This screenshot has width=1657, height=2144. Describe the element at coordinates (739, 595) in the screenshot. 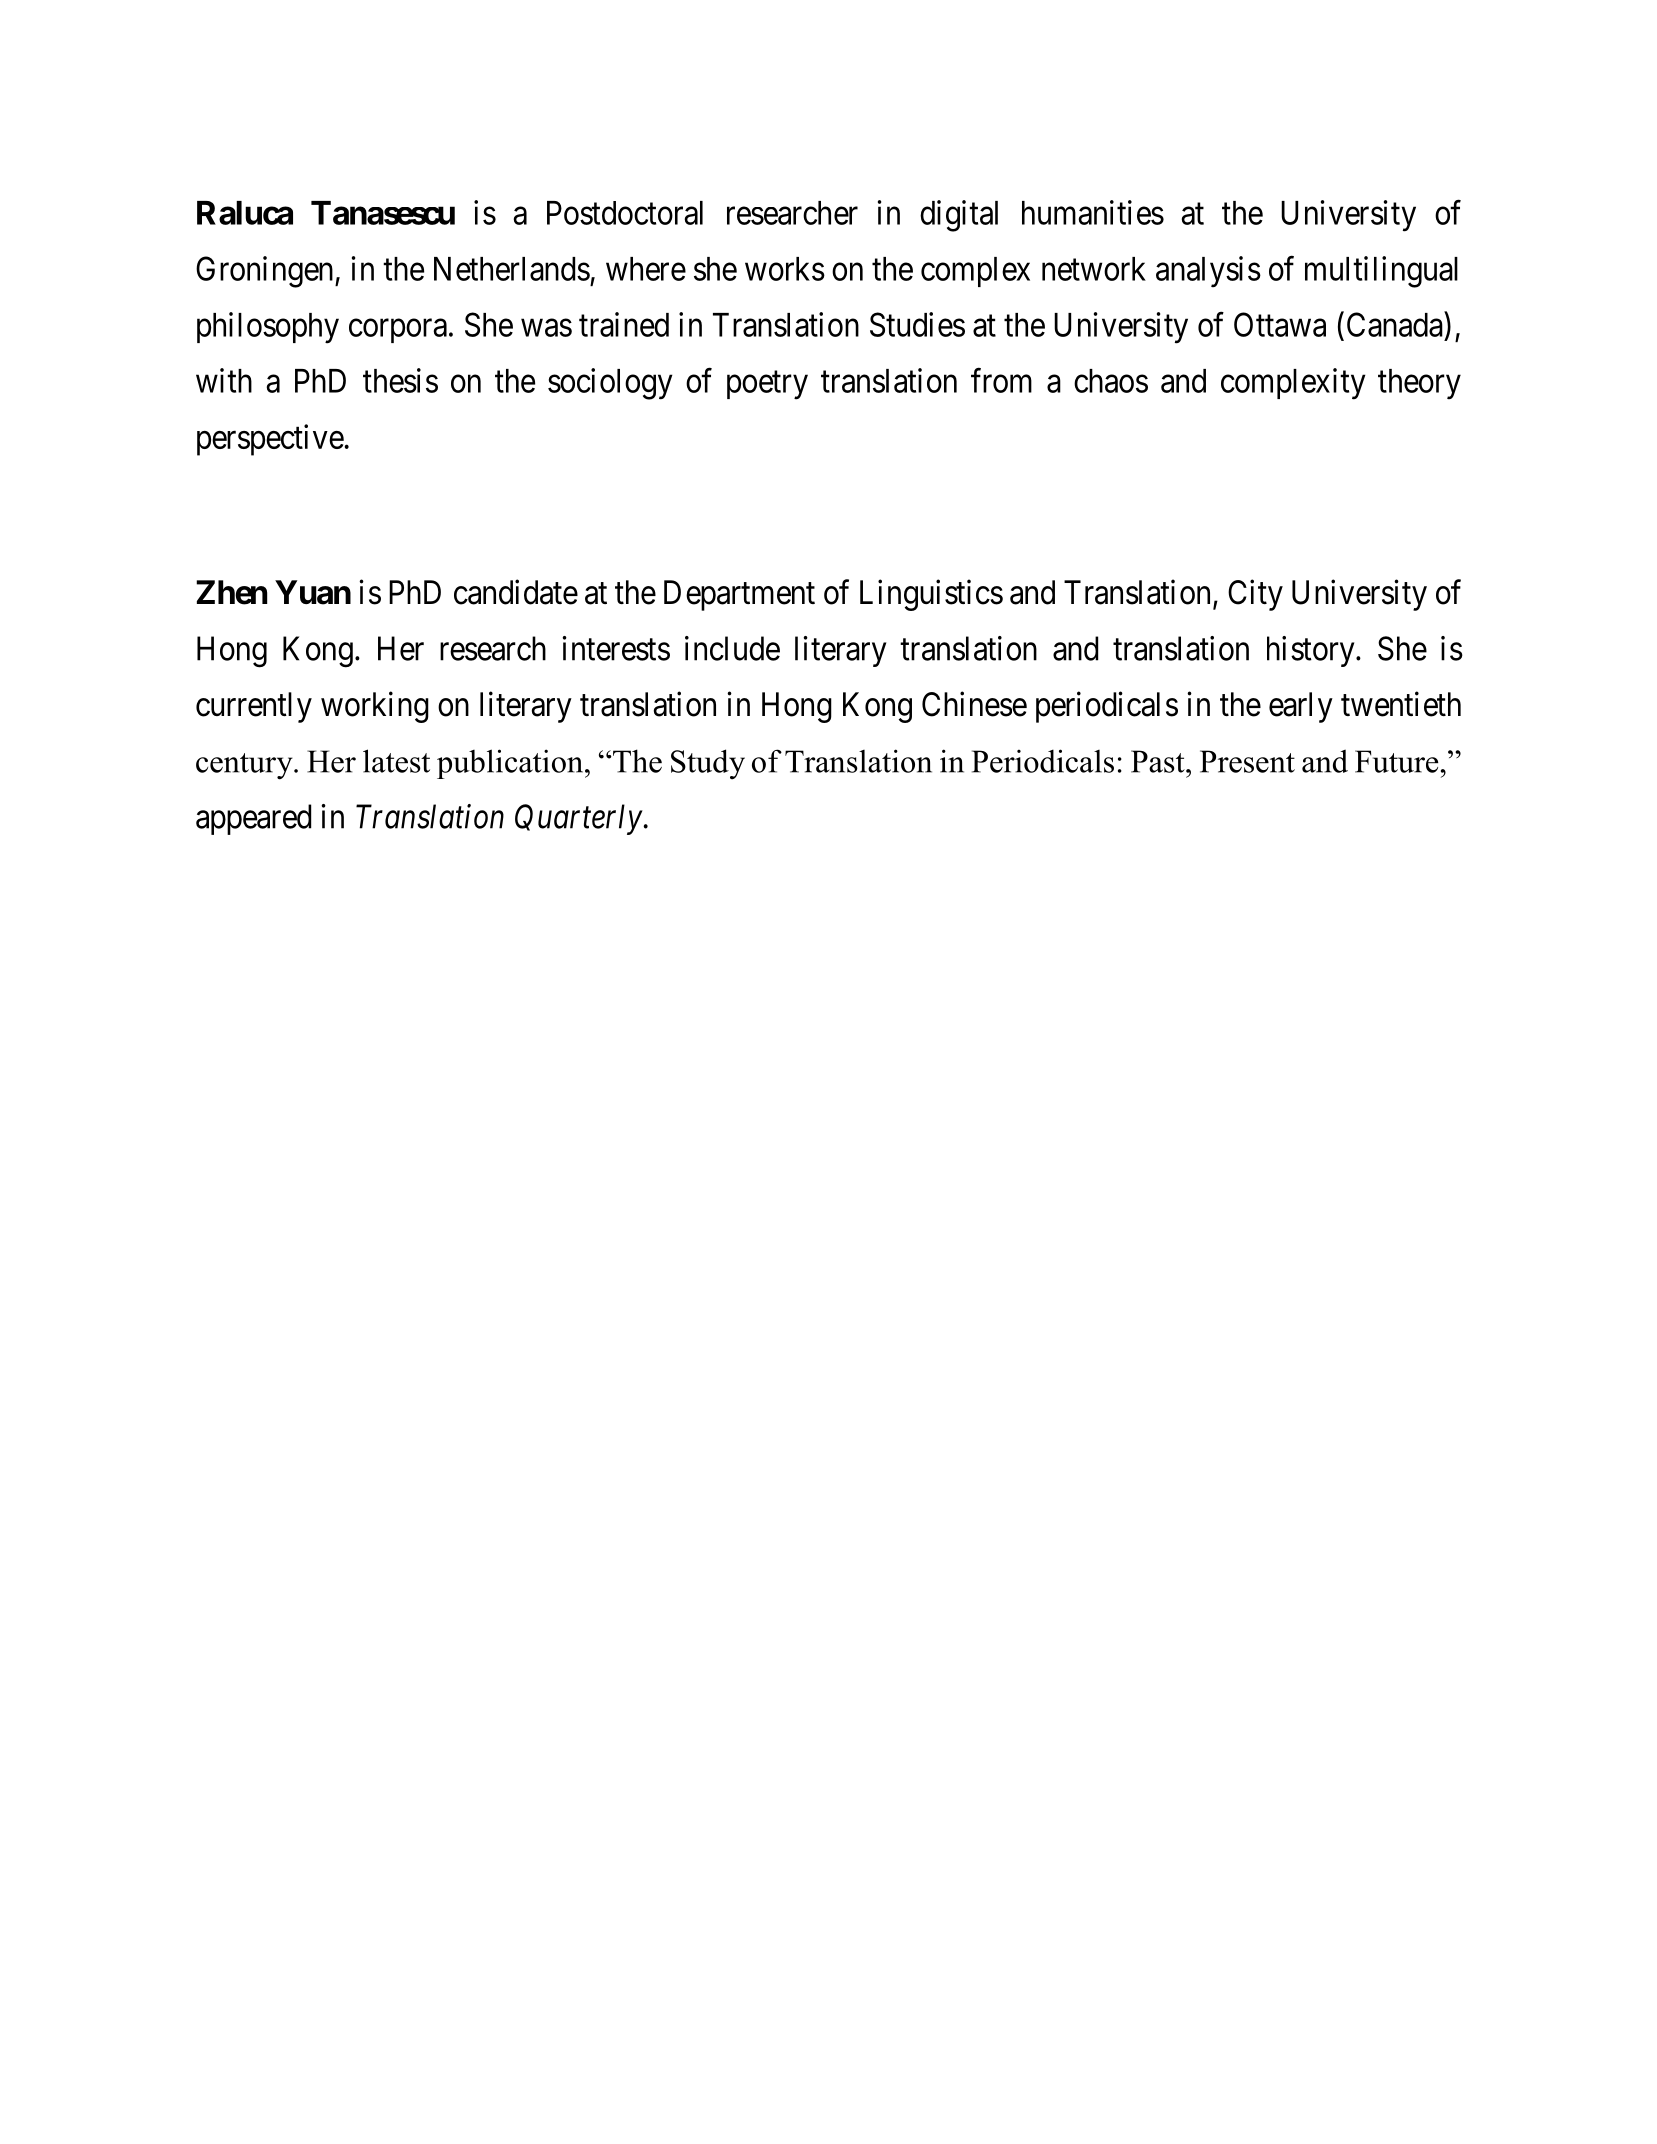

I see `Department` at that location.
